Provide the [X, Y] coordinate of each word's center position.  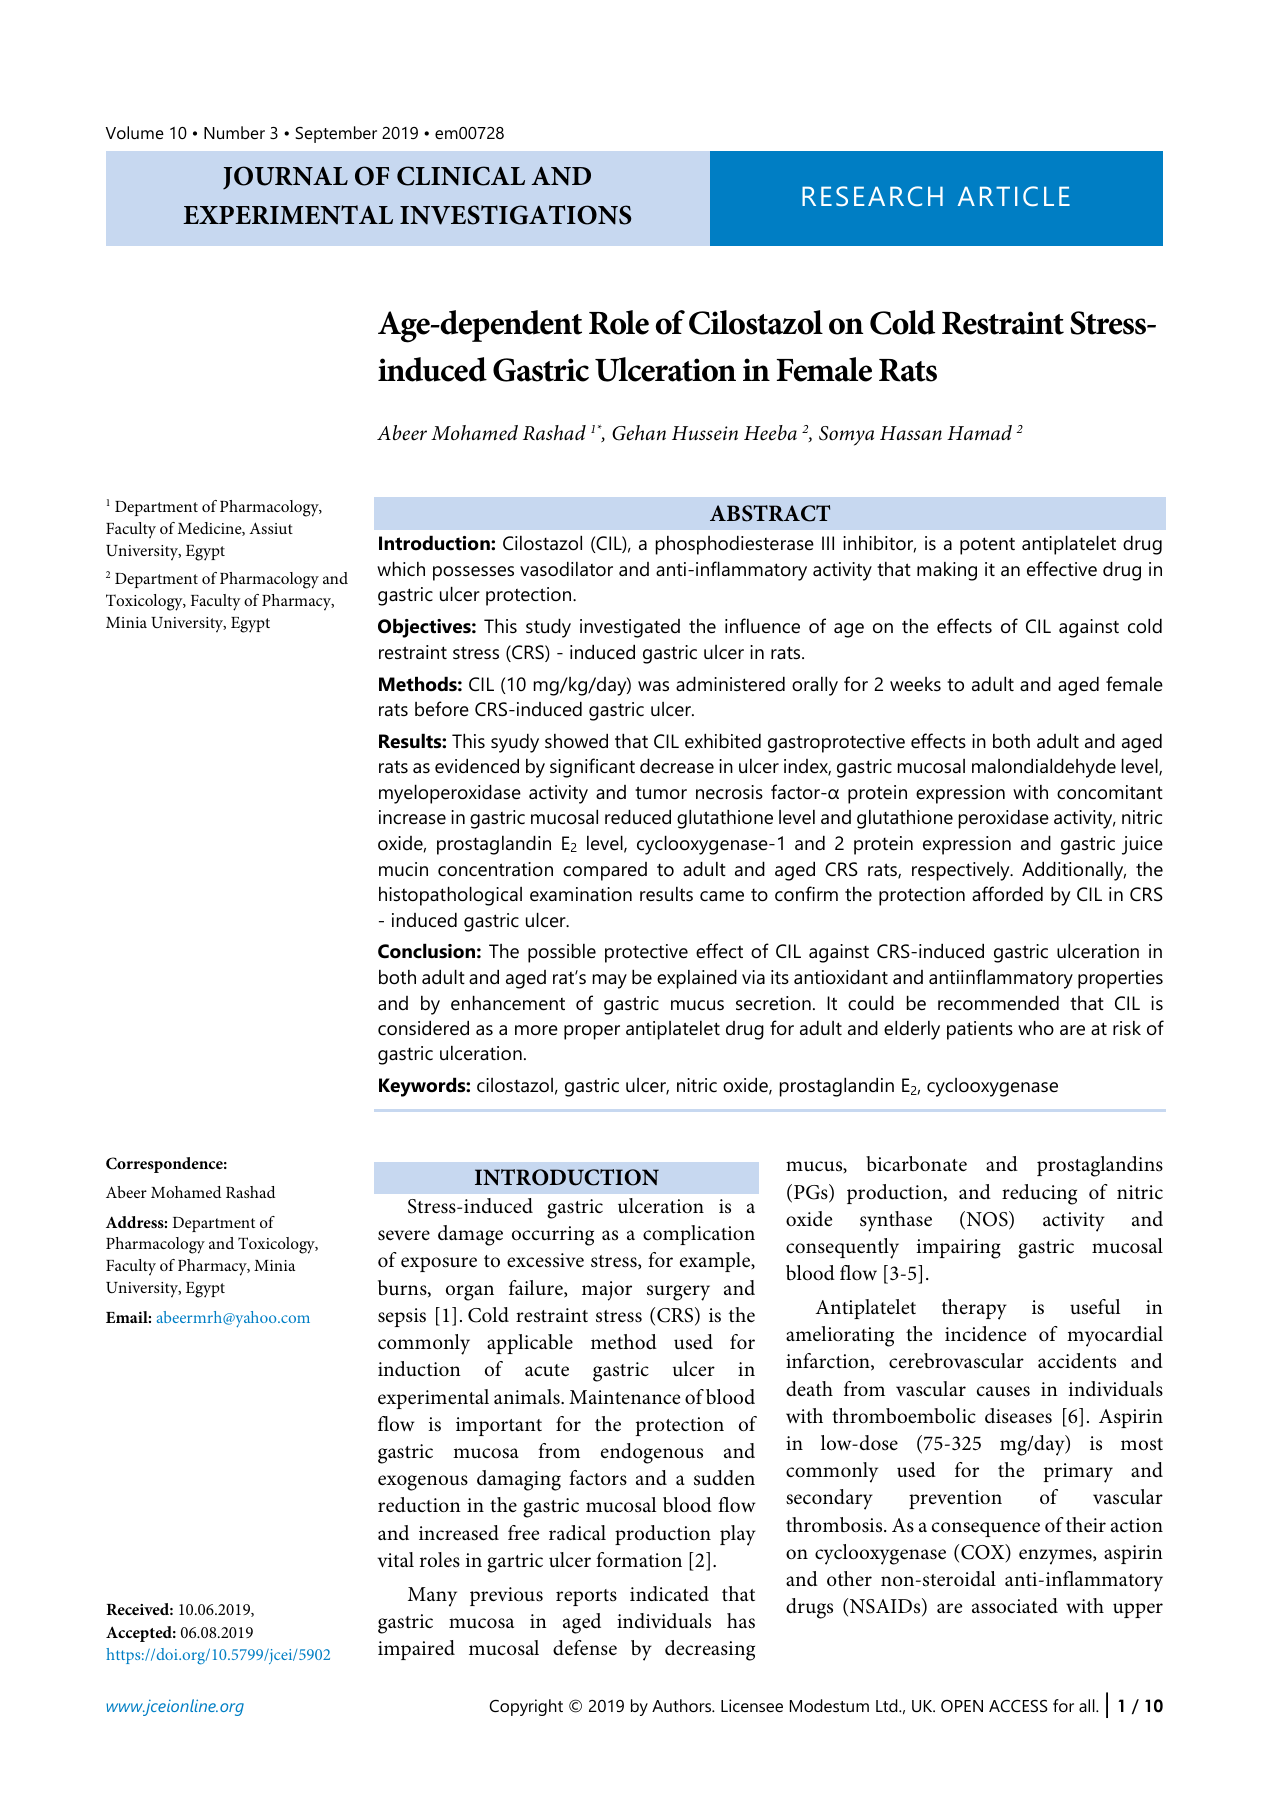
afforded [1007, 894]
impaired [416, 1650]
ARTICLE [1014, 196]
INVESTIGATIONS [516, 215]
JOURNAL [285, 177]
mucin [403, 869]
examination [581, 894]
